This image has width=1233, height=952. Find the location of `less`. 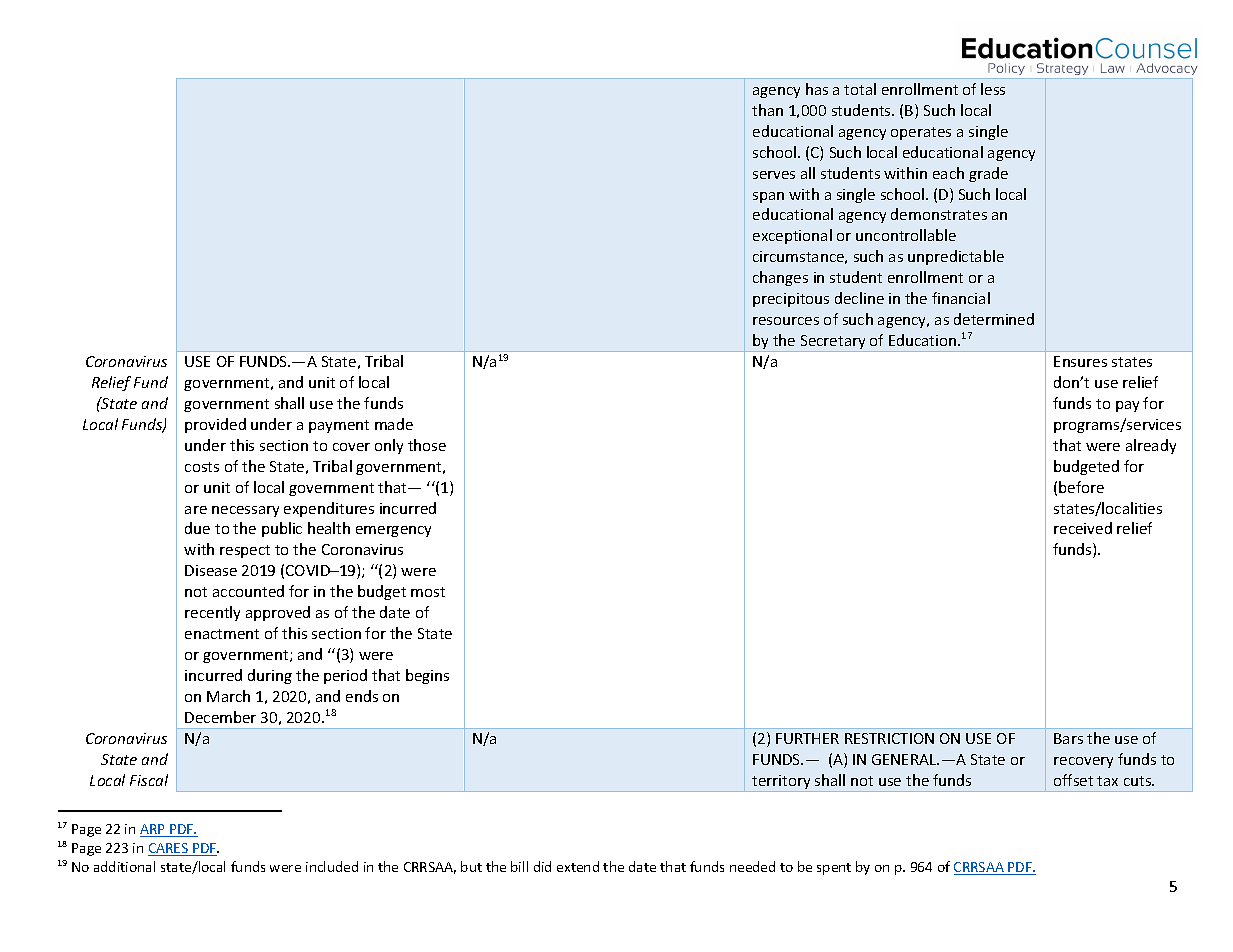

less is located at coordinates (993, 89).
